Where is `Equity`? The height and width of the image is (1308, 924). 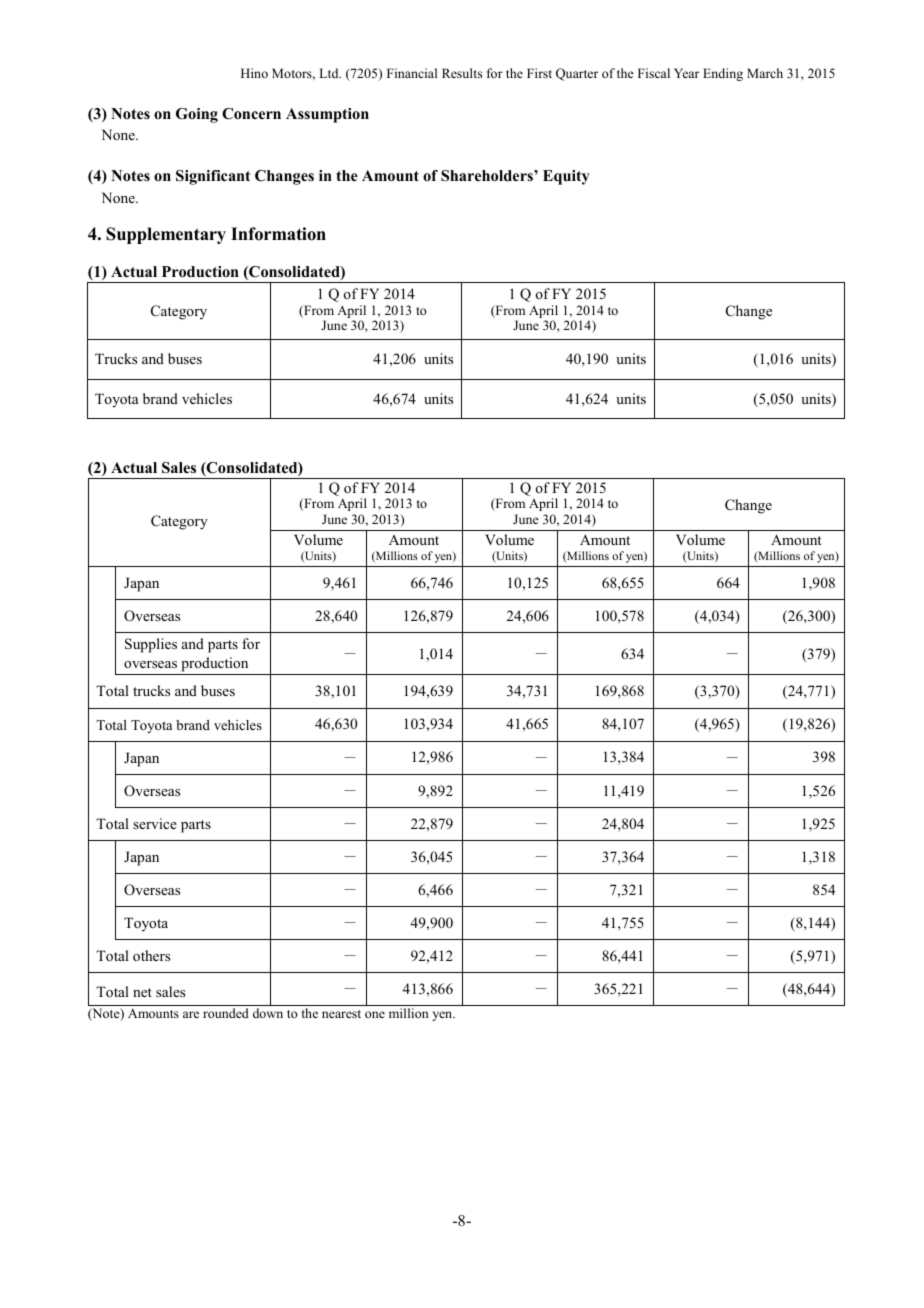 Equity is located at coordinates (566, 177).
